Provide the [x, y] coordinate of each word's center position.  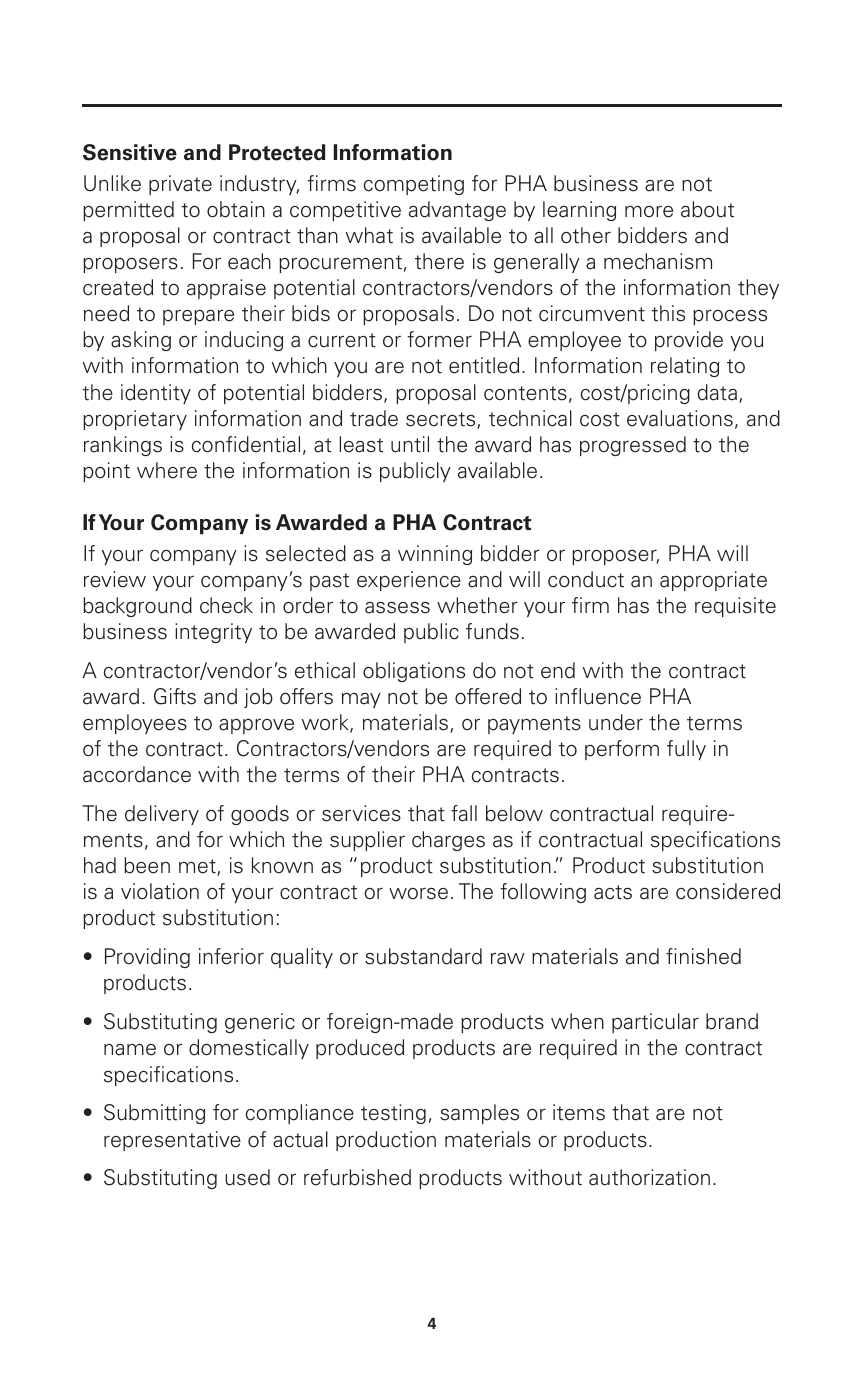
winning [435, 555]
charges [448, 841]
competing [414, 185]
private [180, 185]
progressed [633, 446]
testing [393, 1114]
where [167, 470]
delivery [162, 815]
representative [172, 1141]
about [707, 209]
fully [686, 750]
